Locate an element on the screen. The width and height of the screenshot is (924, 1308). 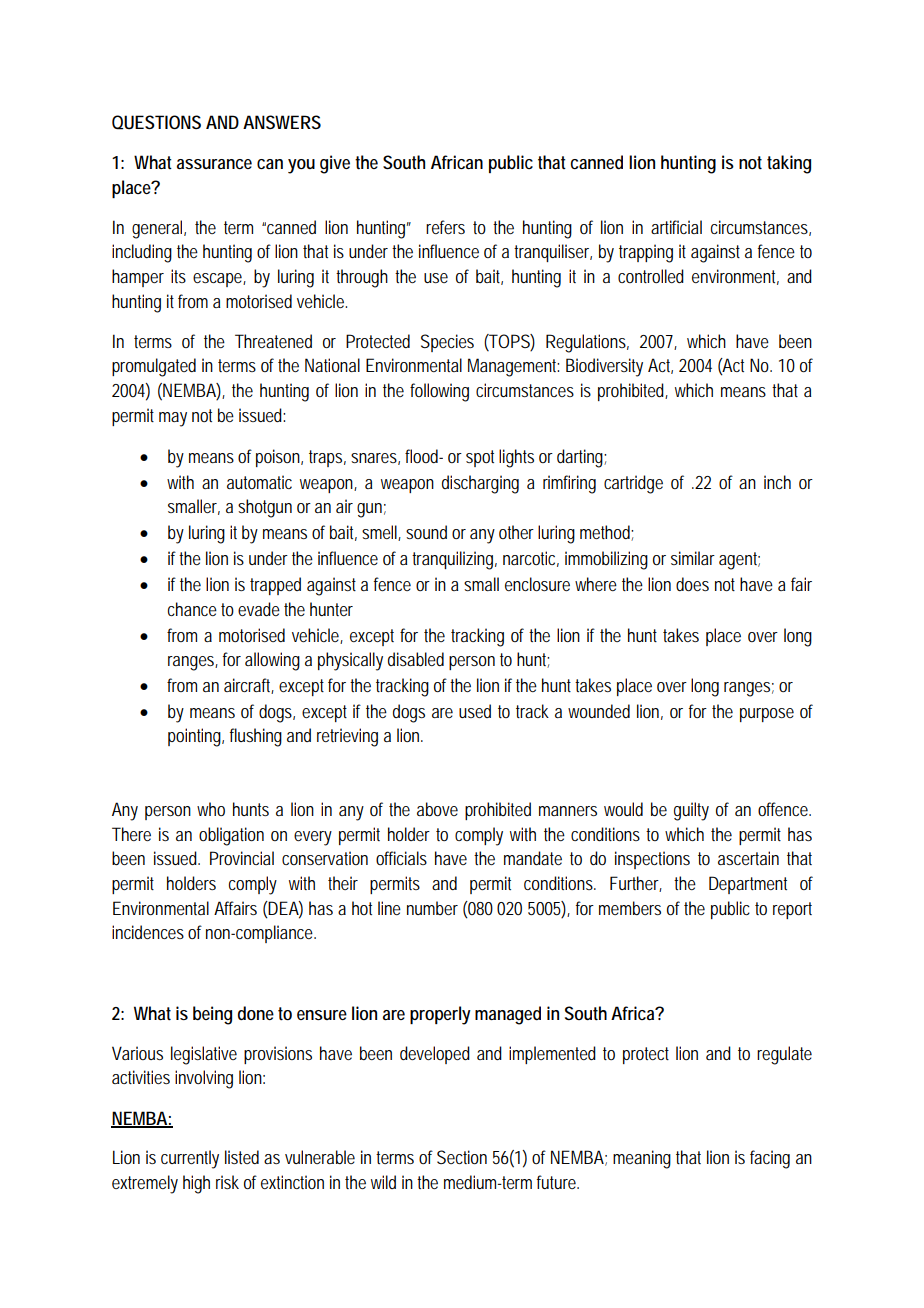
may is located at coordinates (173, 419).
